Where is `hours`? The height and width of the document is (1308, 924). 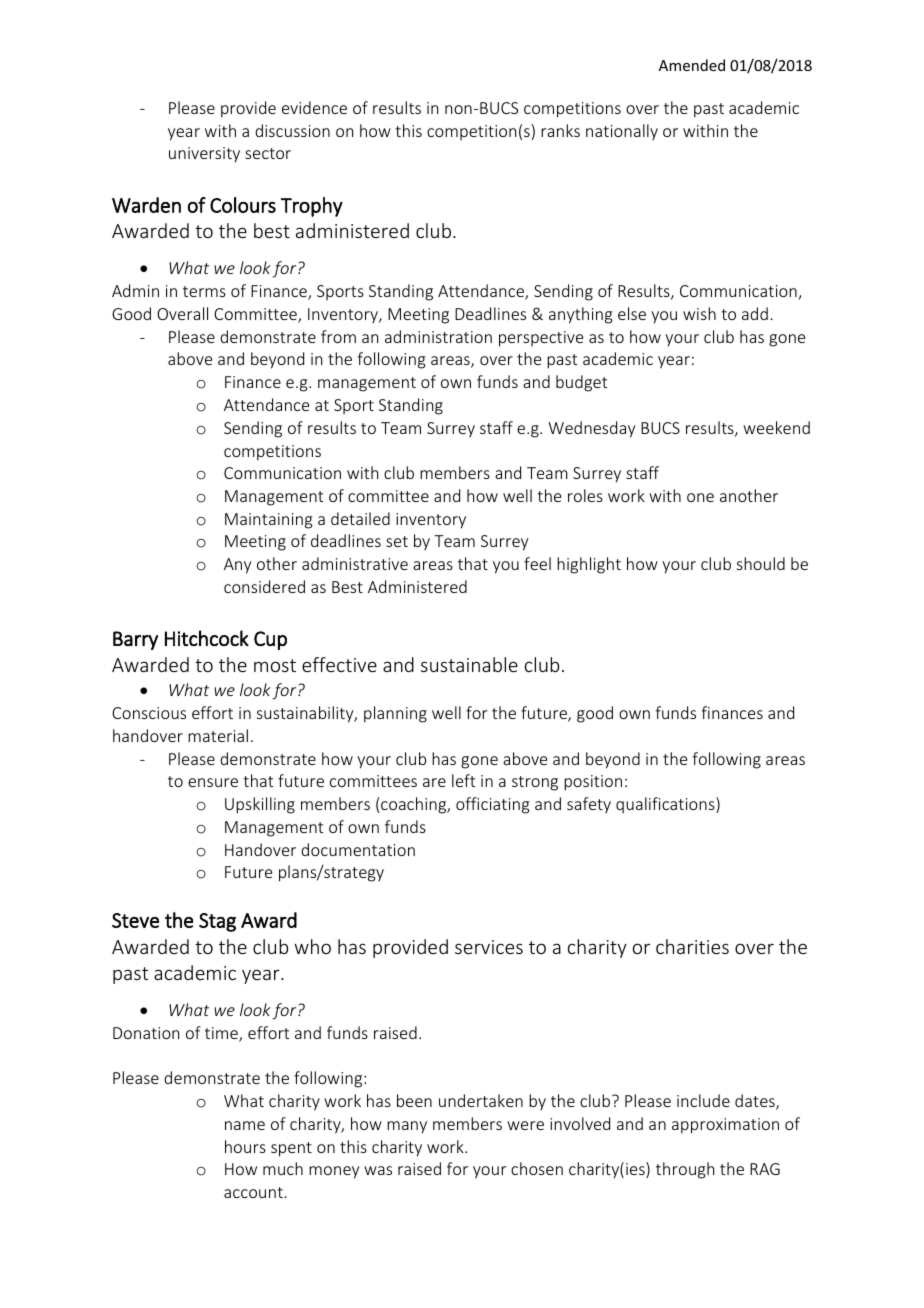 hours is located at coordinates (245, 1146).
